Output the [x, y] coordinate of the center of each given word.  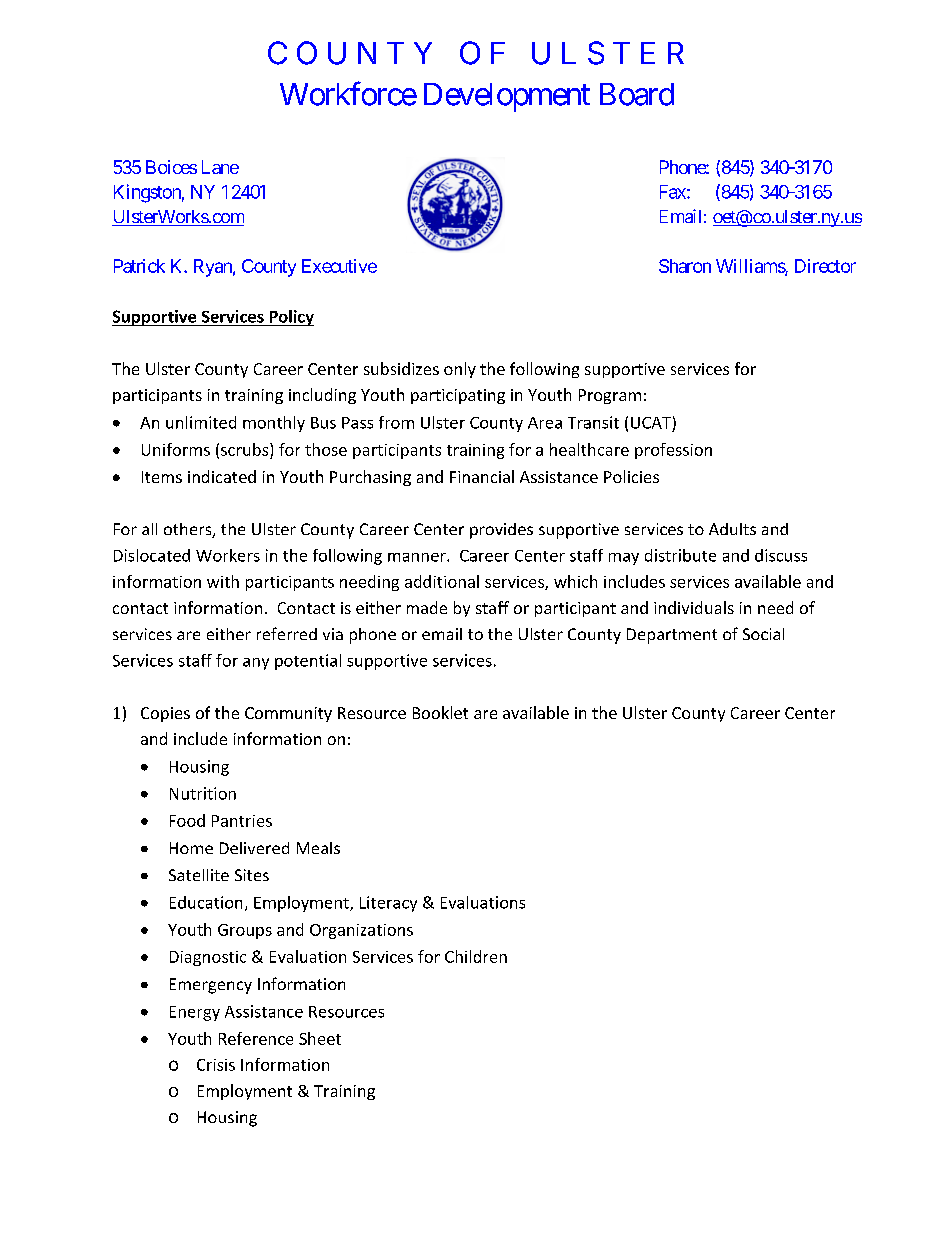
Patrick [139, 266]
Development [507, 97]
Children [476, 956]
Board [637, 94]
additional [442, 581]
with [223, 581]
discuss [781, 555]
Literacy [388, 904]
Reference [256, 1038]
